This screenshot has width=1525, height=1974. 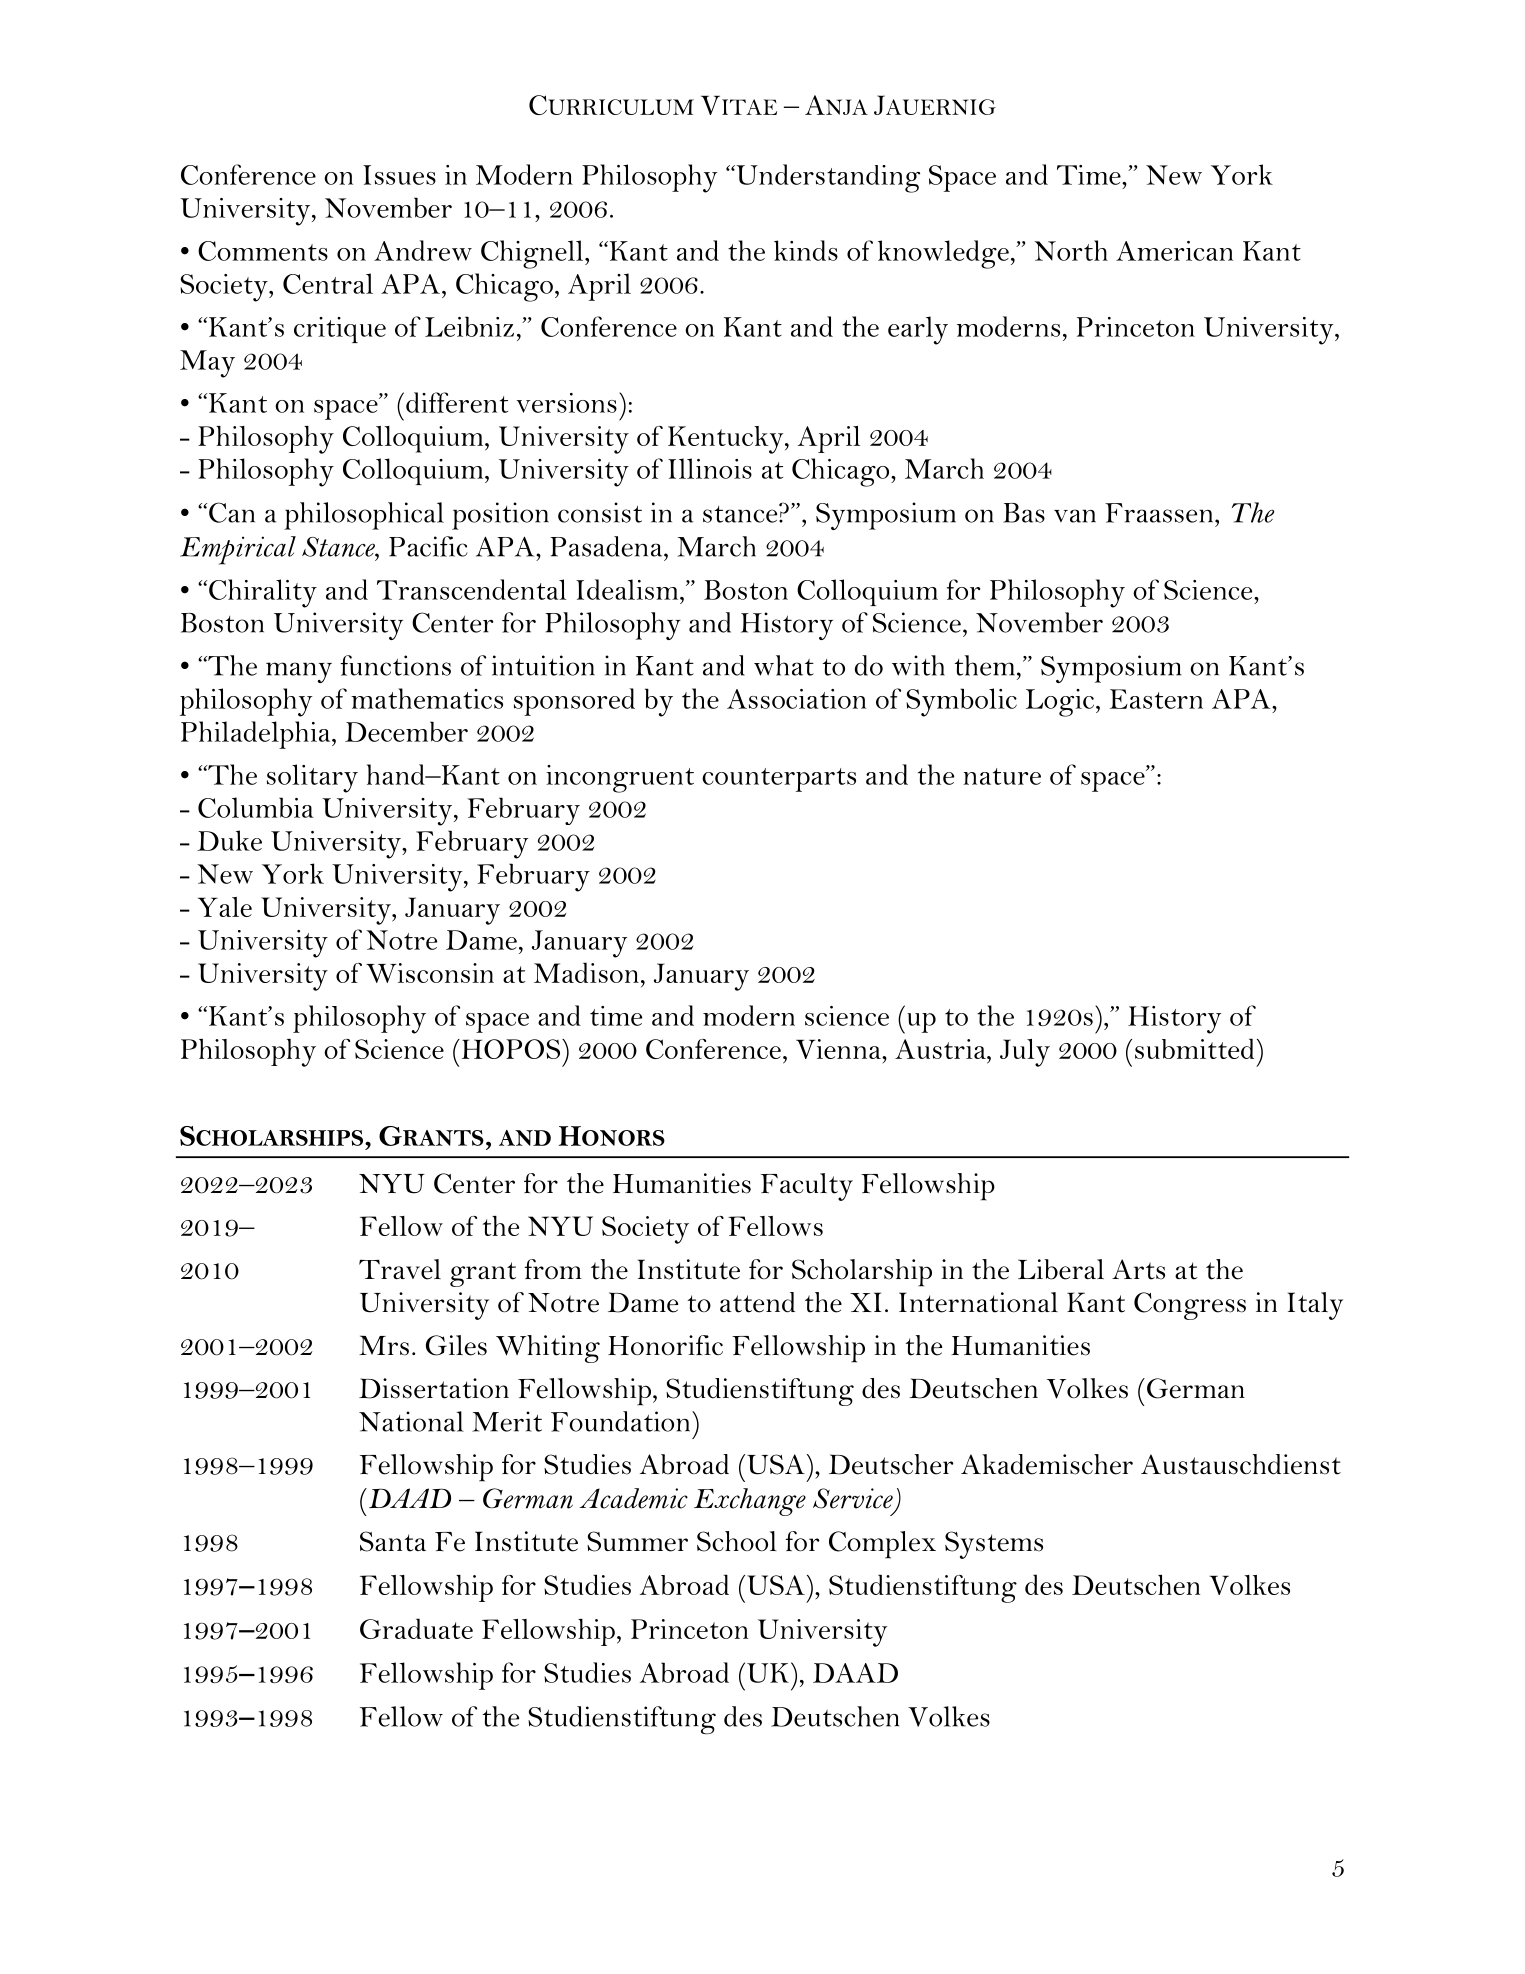 What do you see at coordinates (1174, 251) in the screenshot?
I see `American` at bounding box center [1174, 251].
